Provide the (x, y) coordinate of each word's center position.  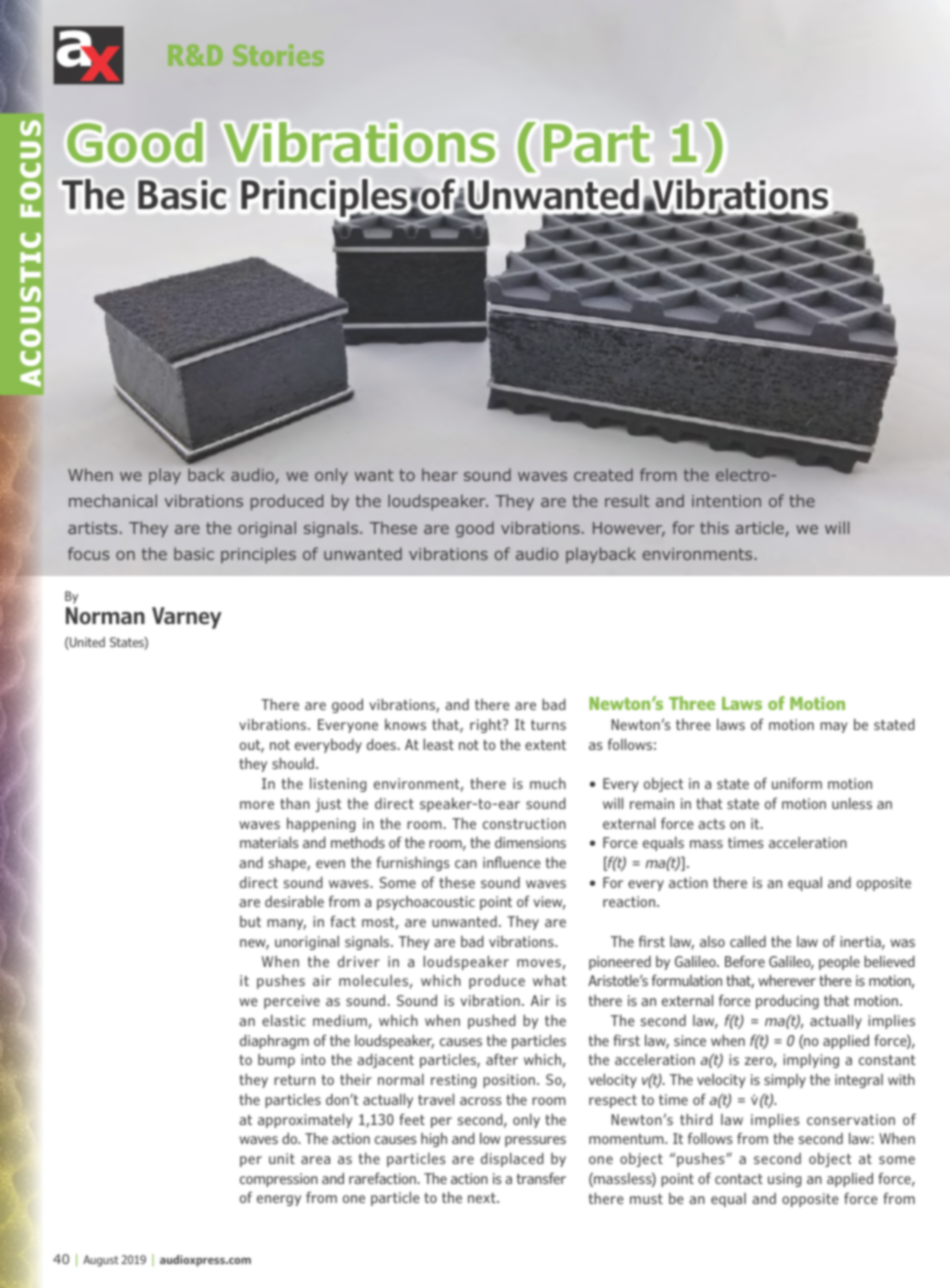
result (627, 500)
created (603, 474)
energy (279, 1200)
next (483, 1198)
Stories (278, 55)
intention (726, 501)
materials (269, 842)
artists (93, 528)
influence (512, 862)
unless (852, 803)
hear (440, 474)
